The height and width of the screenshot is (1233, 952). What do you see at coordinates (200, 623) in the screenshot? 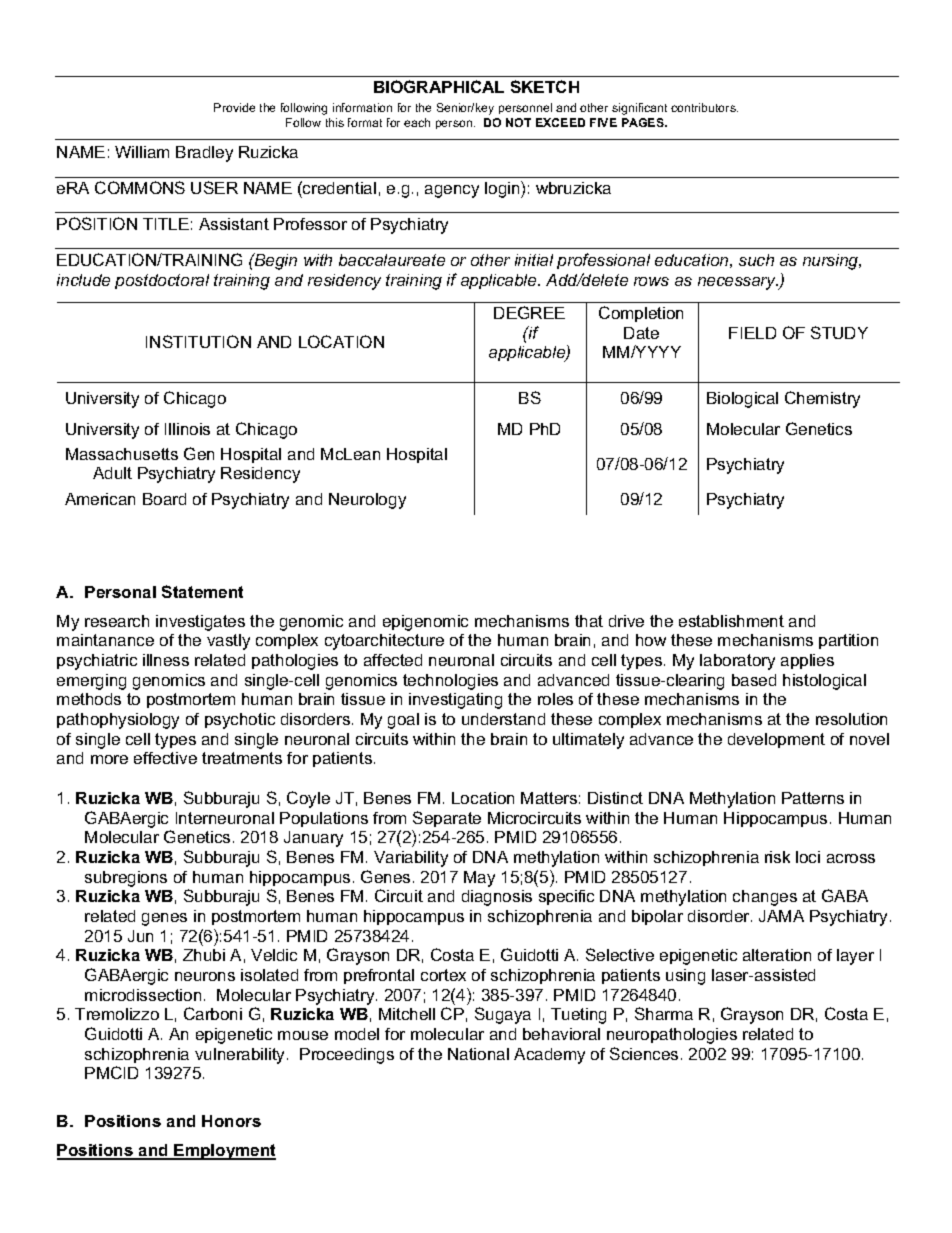
I see `investigates` at bounding box center [200, 623].
